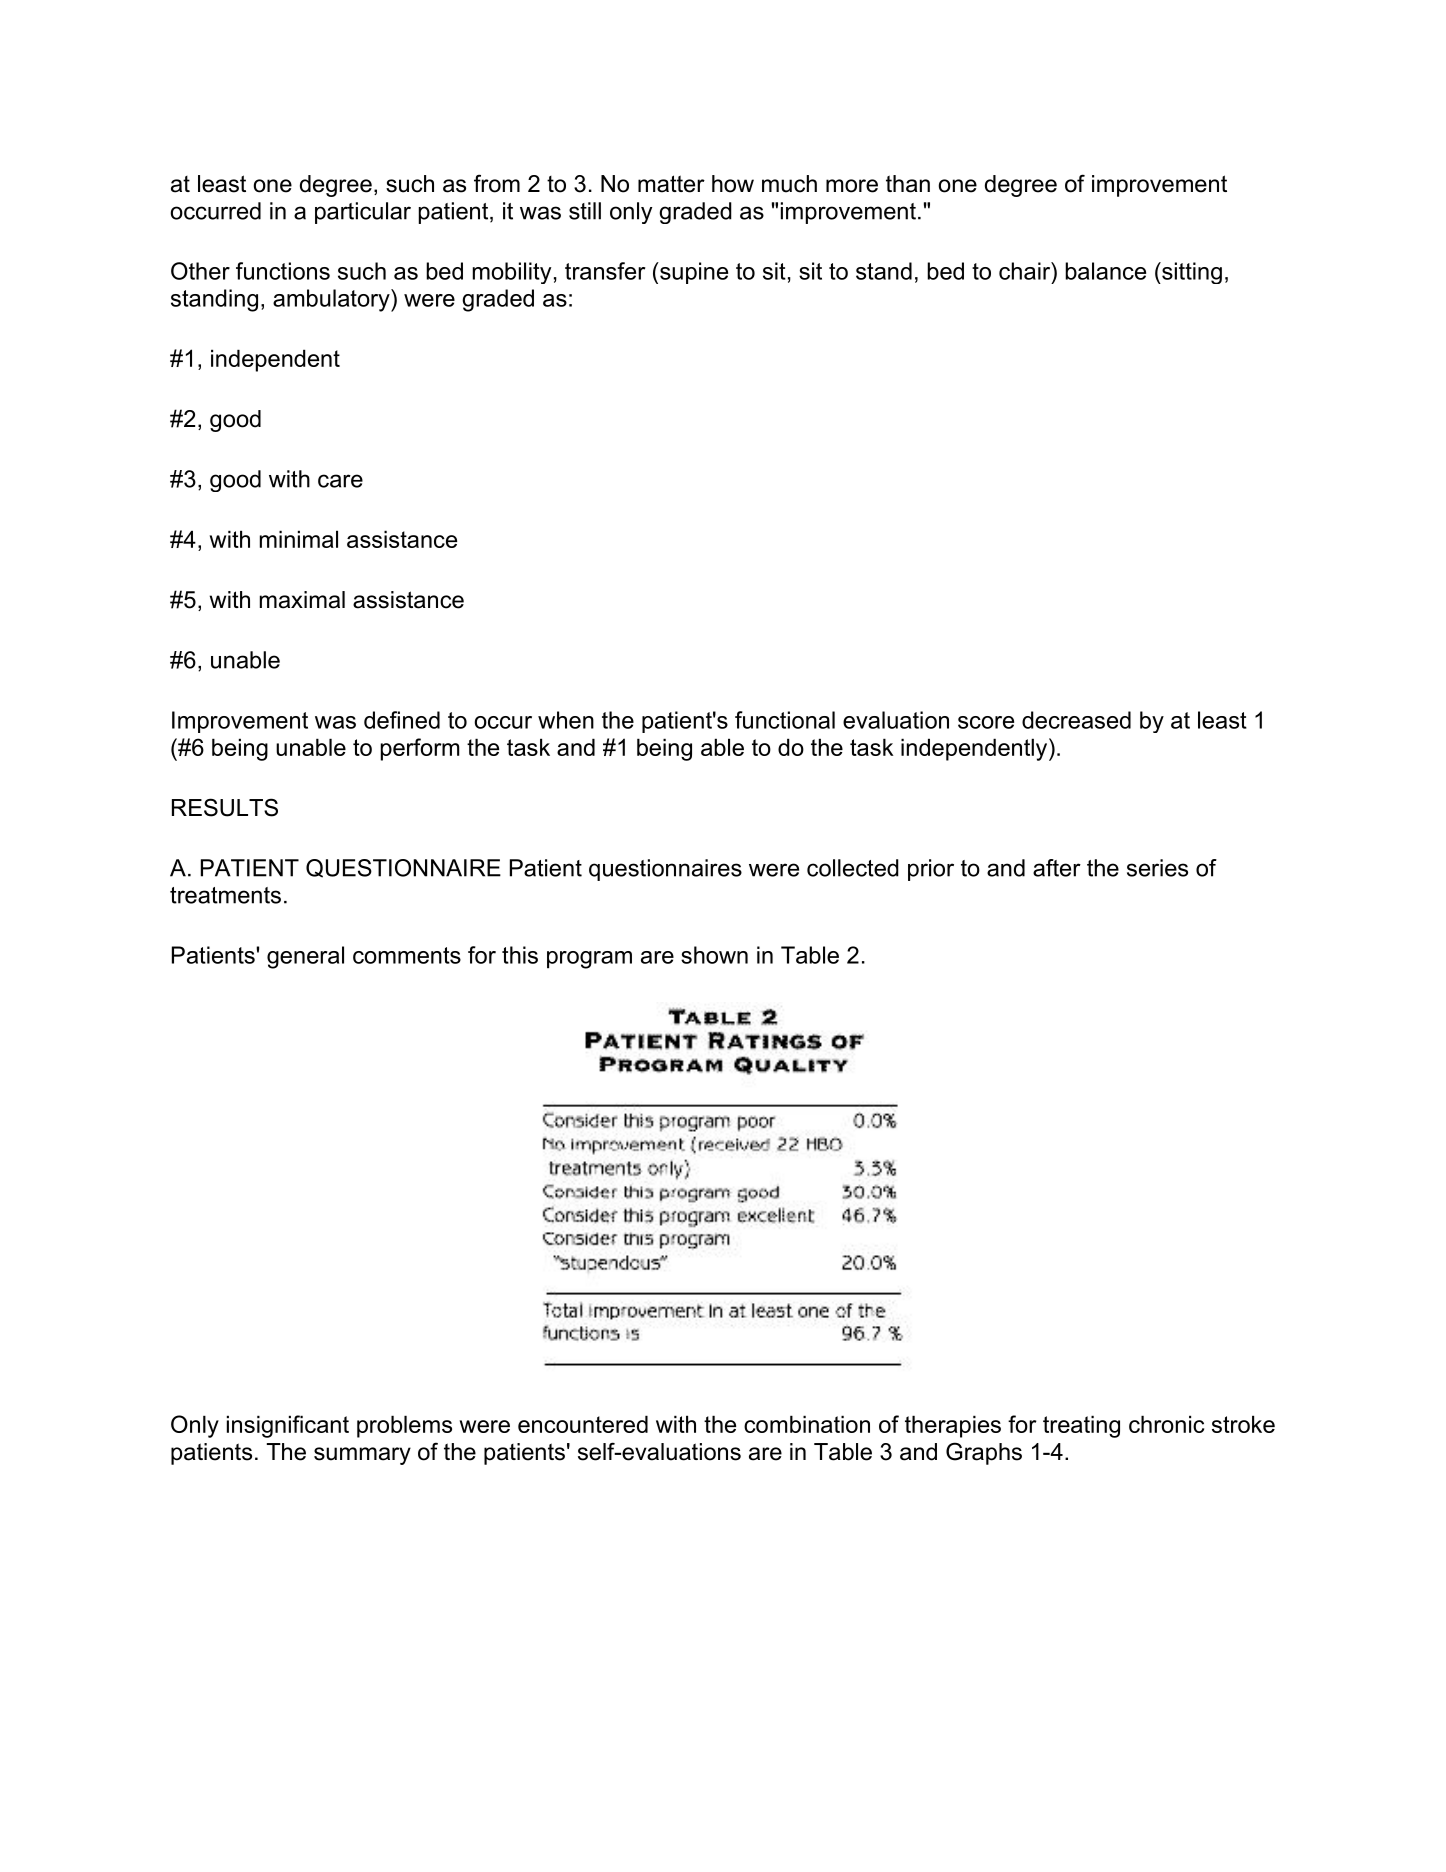 The image size is (1446, 1872). I want to click on insignificant, so click(288, 1426).
